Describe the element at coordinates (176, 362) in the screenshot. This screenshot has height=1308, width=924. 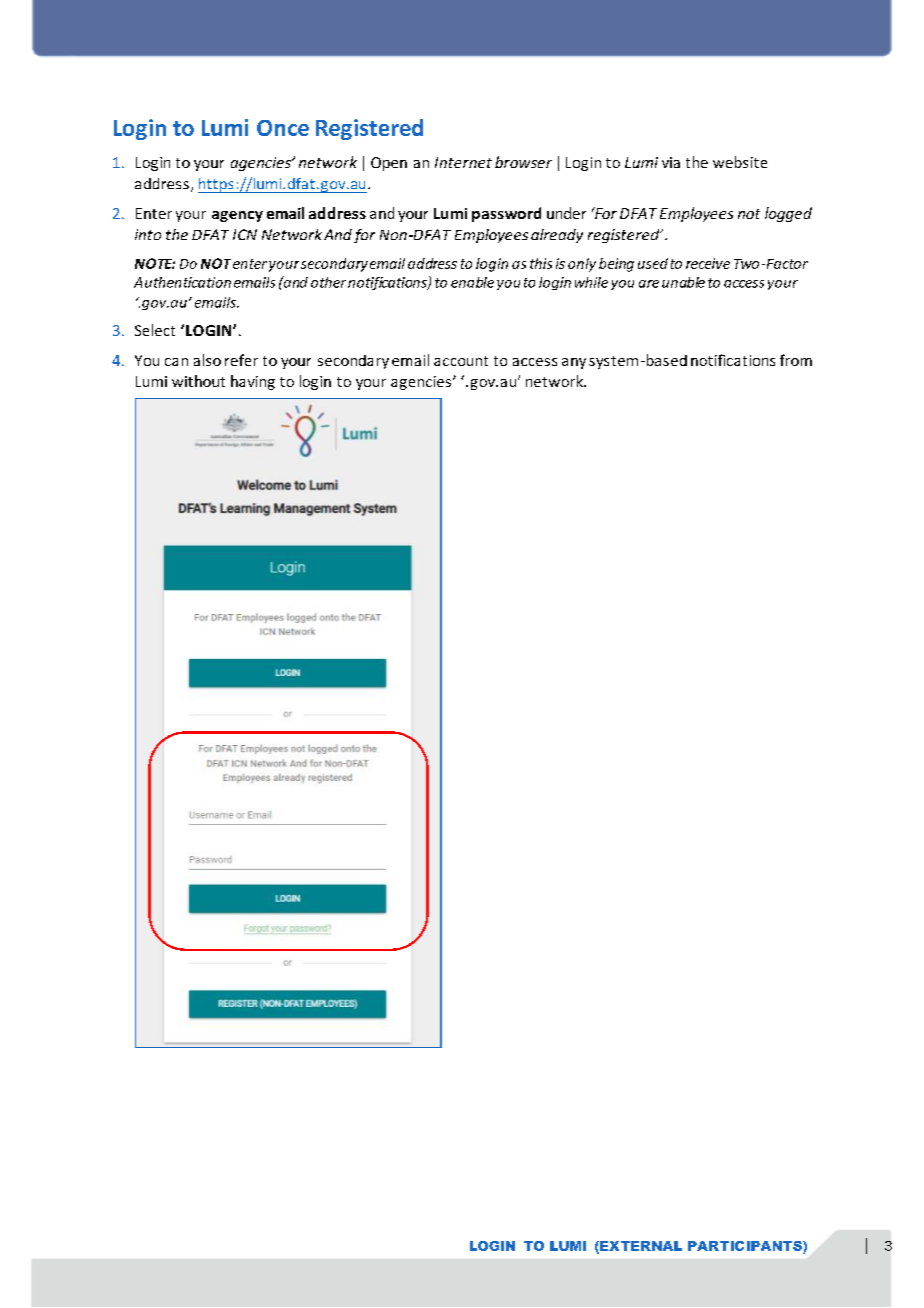
I see `can` at that location.
